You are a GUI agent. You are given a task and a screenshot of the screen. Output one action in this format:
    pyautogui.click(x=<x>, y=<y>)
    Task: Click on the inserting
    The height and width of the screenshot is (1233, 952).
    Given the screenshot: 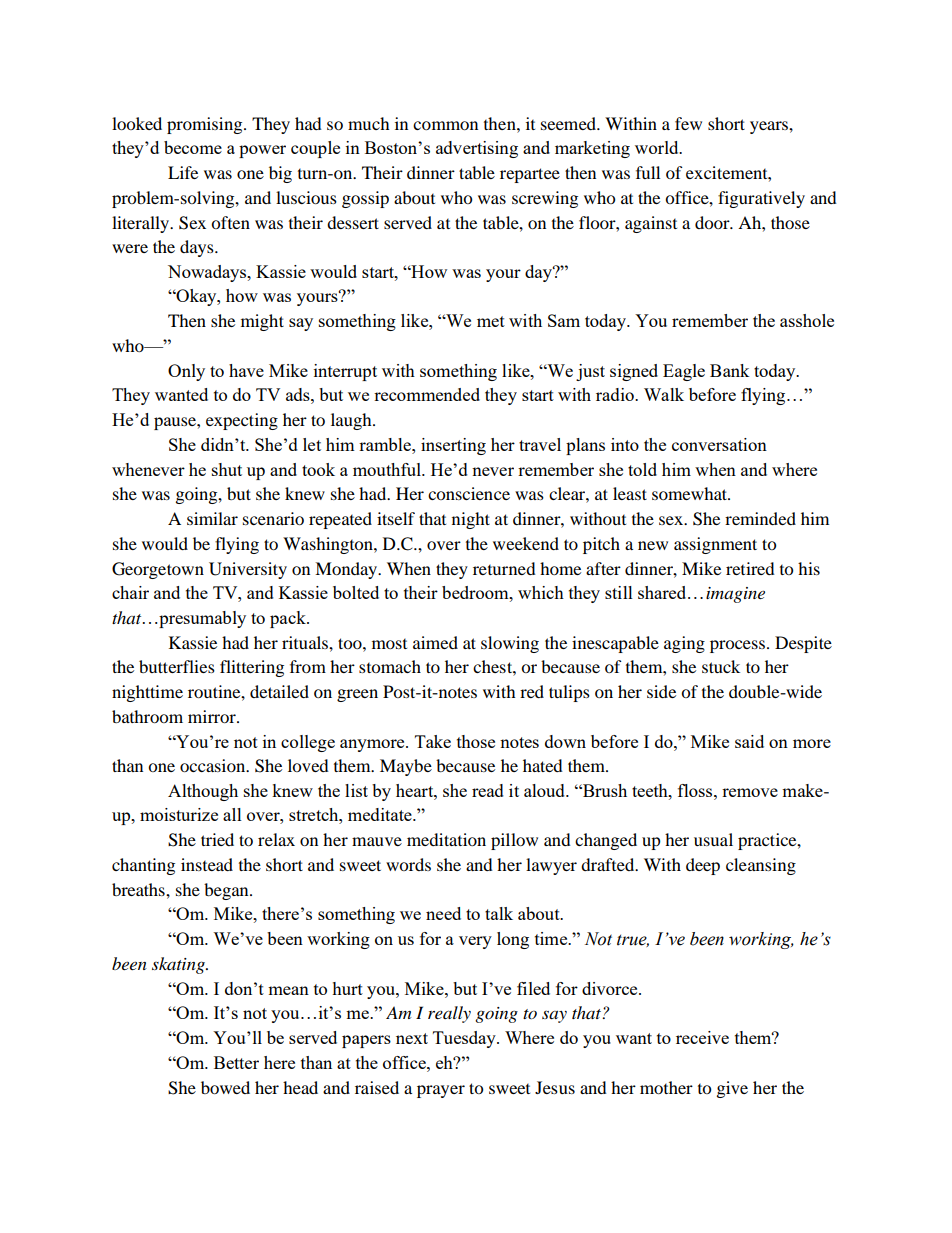 What is the action you would take?
    pyautogui.click(x=453, y=446)
